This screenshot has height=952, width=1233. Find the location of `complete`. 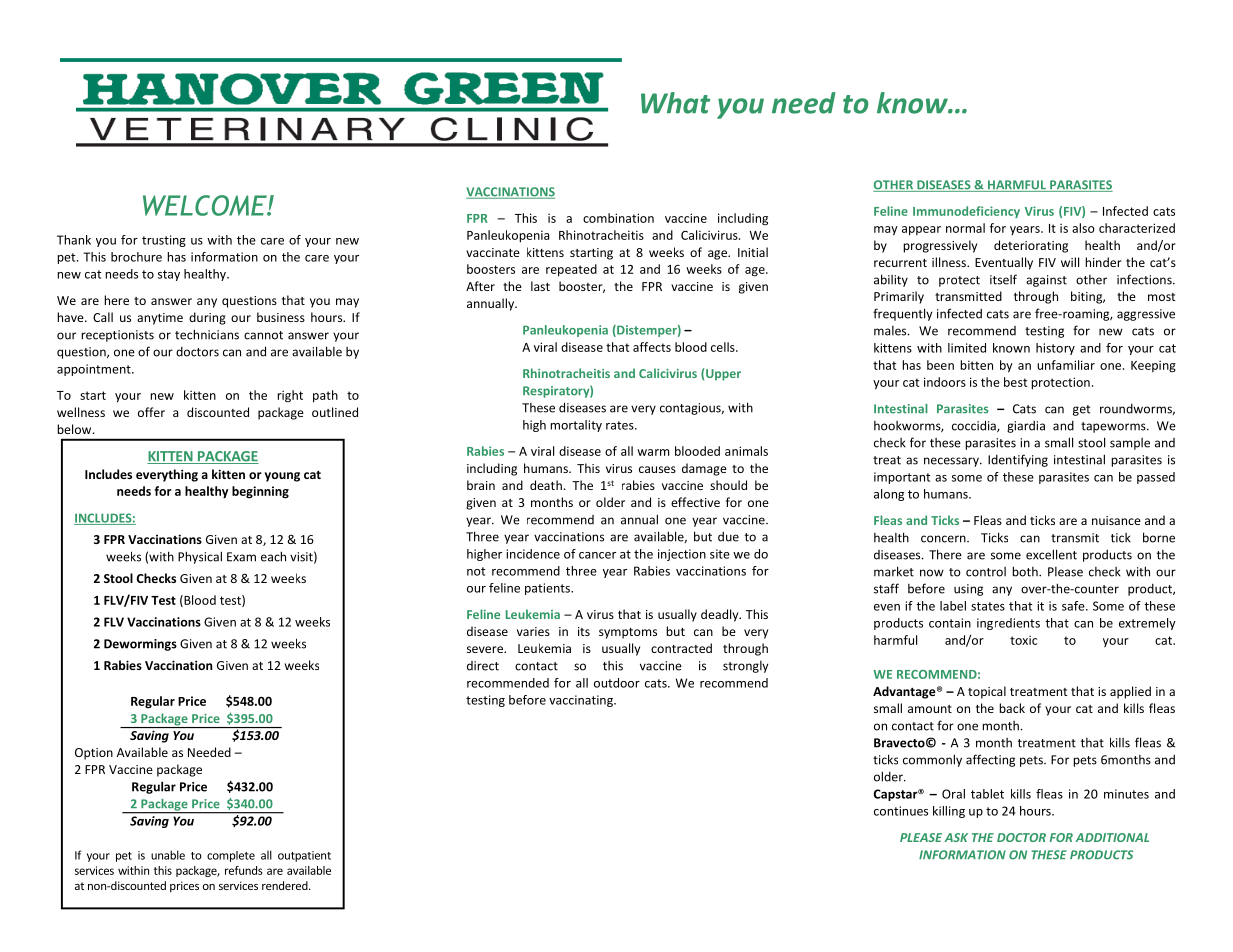

complete is located at coordinates (231, 856).
